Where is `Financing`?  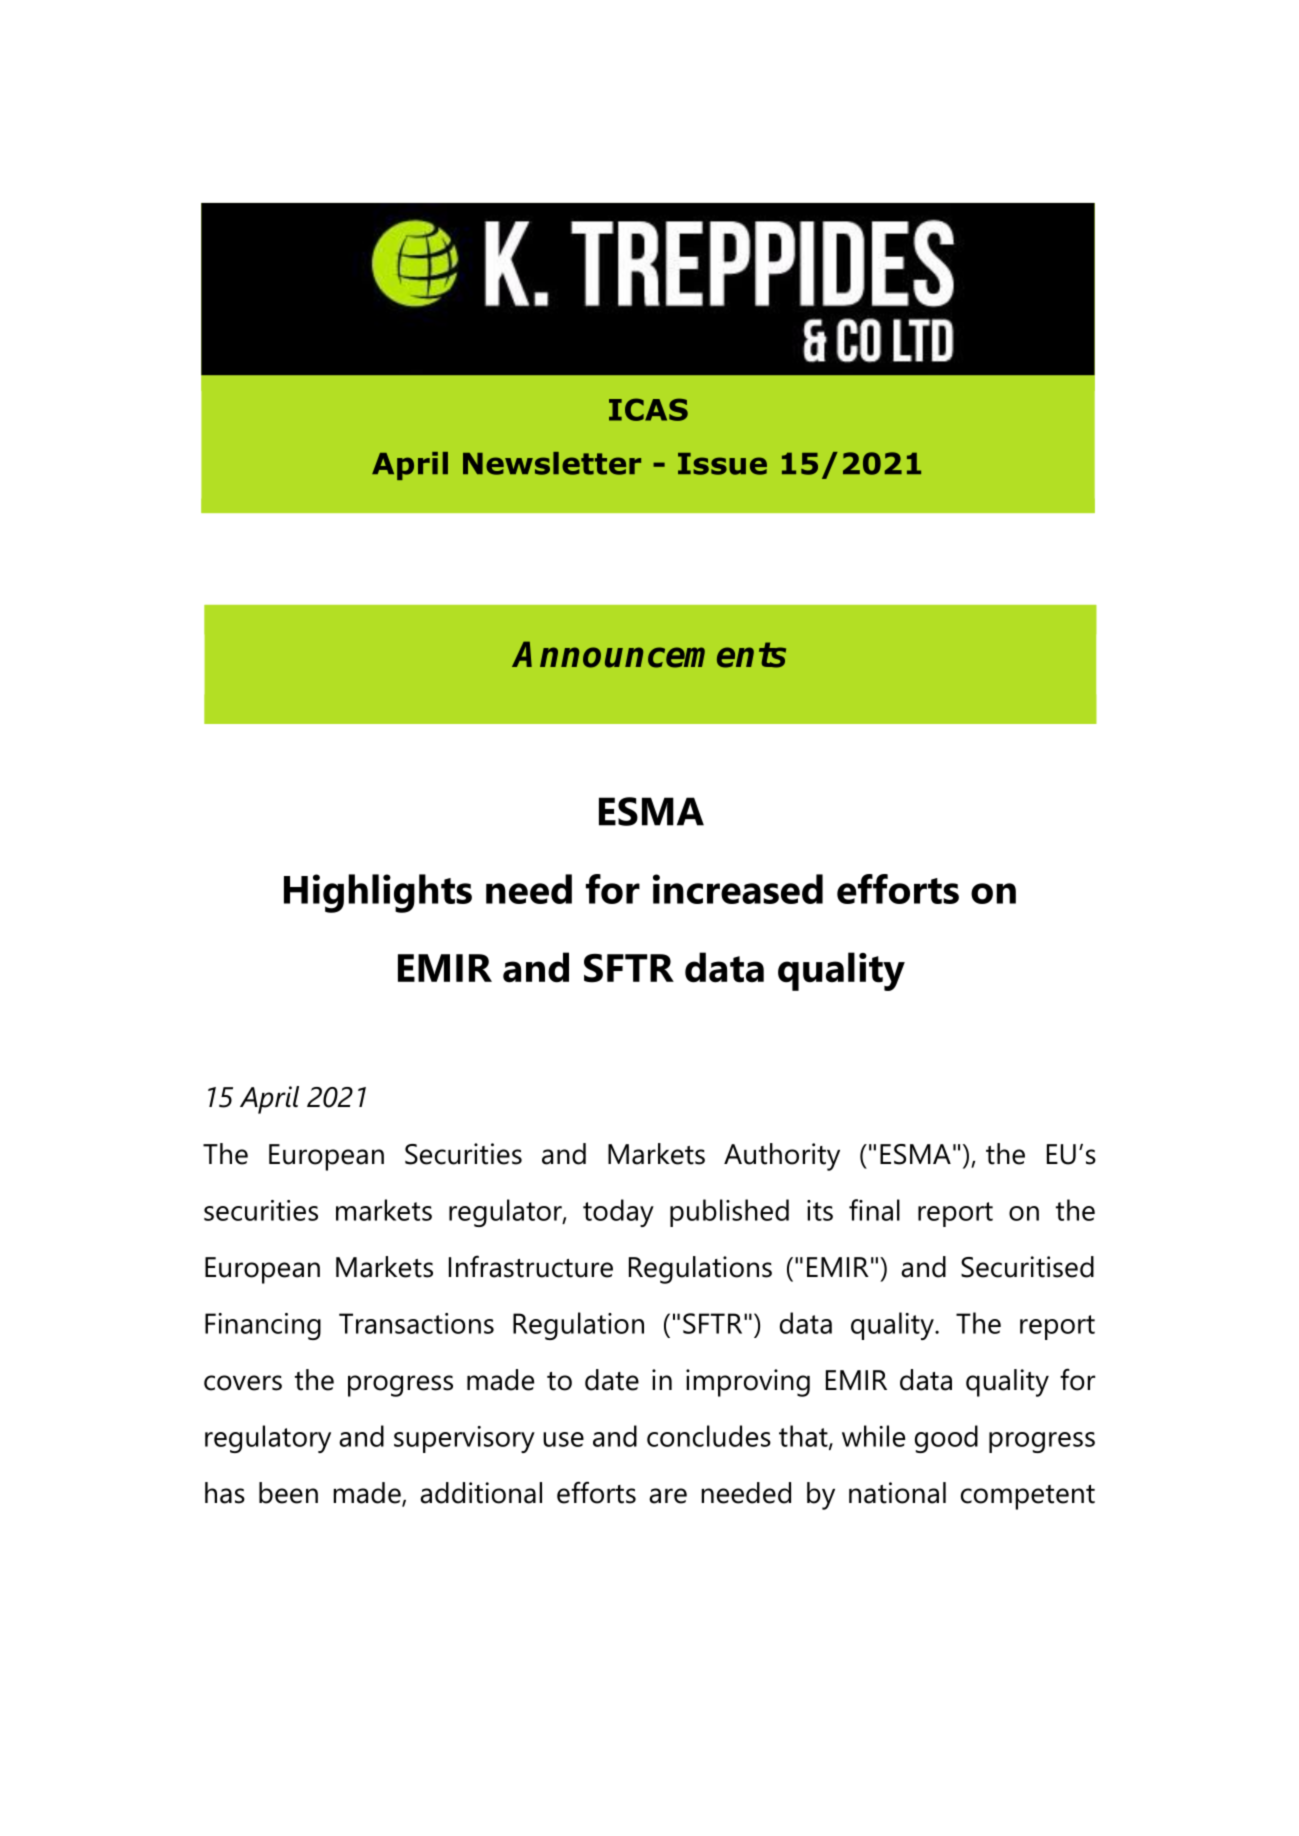
Financing is located at coordinates (263, 1326).
